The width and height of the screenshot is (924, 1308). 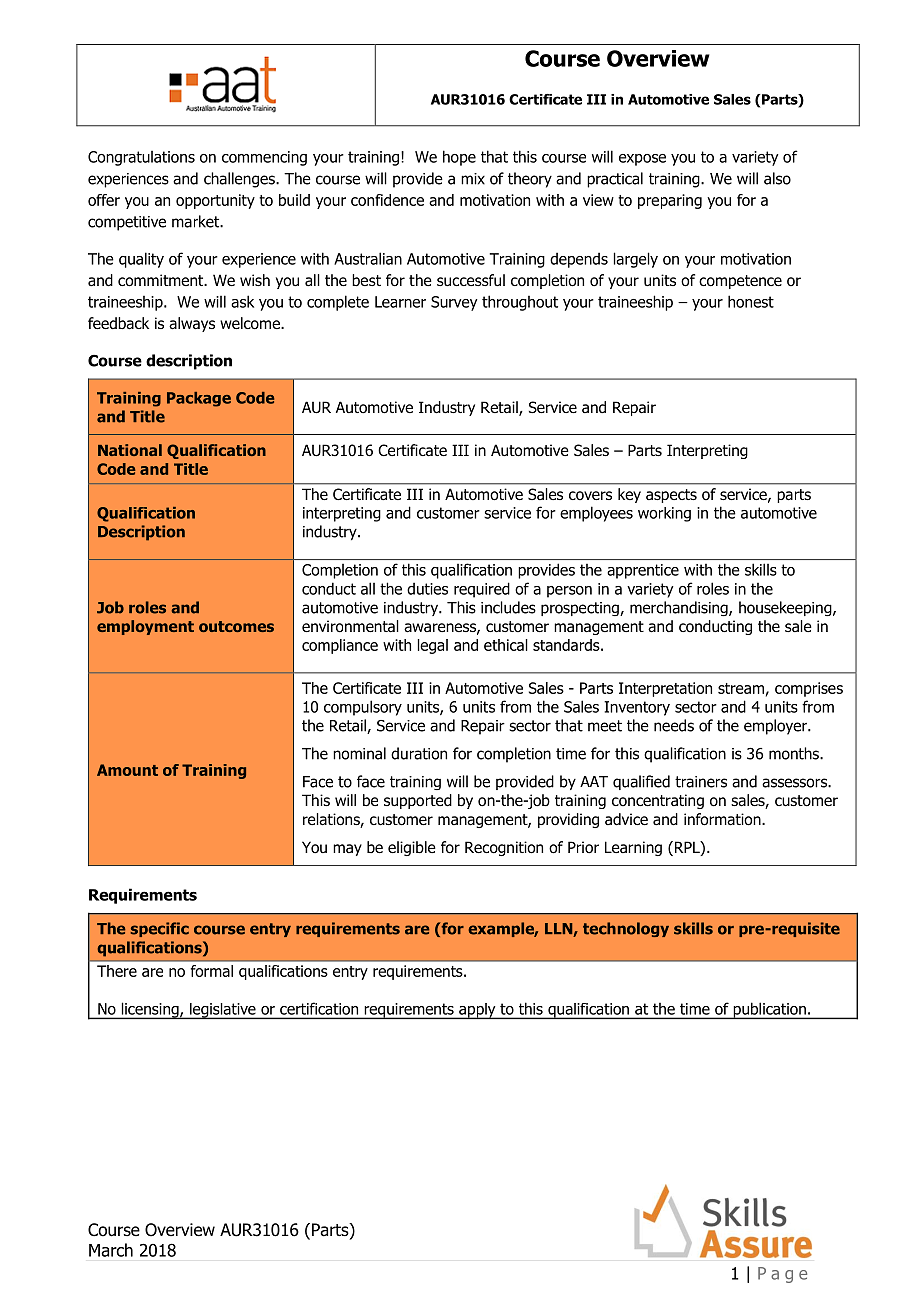 What do you see at coordinates (777, 178) in the screenshot?
I see `also` at bounding box center [777, 178].
